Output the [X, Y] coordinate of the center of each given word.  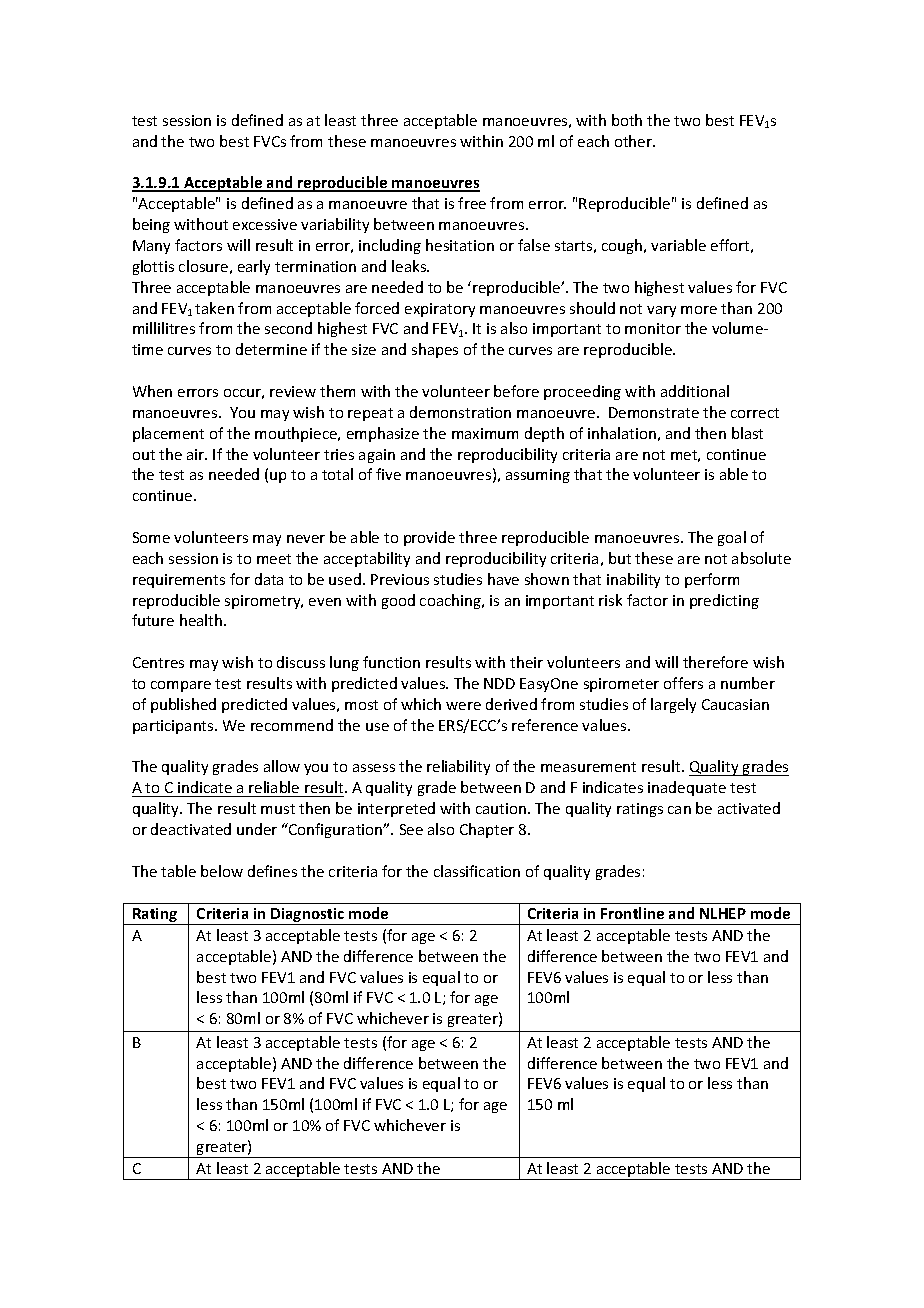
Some [151, 537]
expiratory [440, 310]
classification [477, 871]
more [699, 310]
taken [214, 308]
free [472, 203]
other [635, 141]
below [222, 871]
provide [429, 538]
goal [732, 538]
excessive [265, 224]
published [183, 705]
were [463, 706]
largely [673, 705]
